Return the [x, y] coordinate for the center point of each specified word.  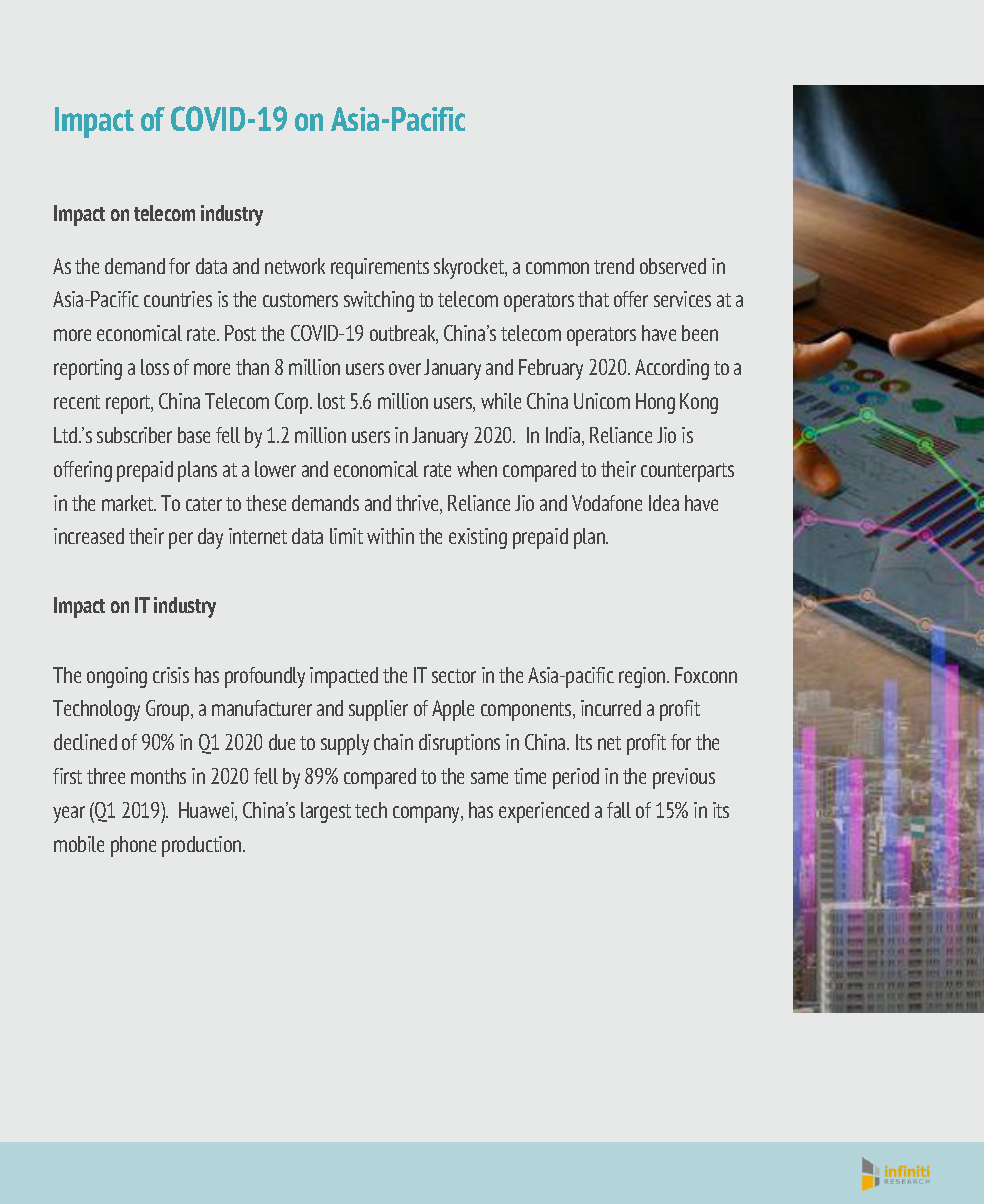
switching [379, 301]
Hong [655, 403]
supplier [378, 710]
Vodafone [607, 503]
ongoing [117, 677]
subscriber [134, 435]
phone [133, 846]
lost [331, 401]
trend [614, 266]
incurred [611, 708]
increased [89, 536]
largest [326, 812]
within [390, 536]
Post [240, 333]
